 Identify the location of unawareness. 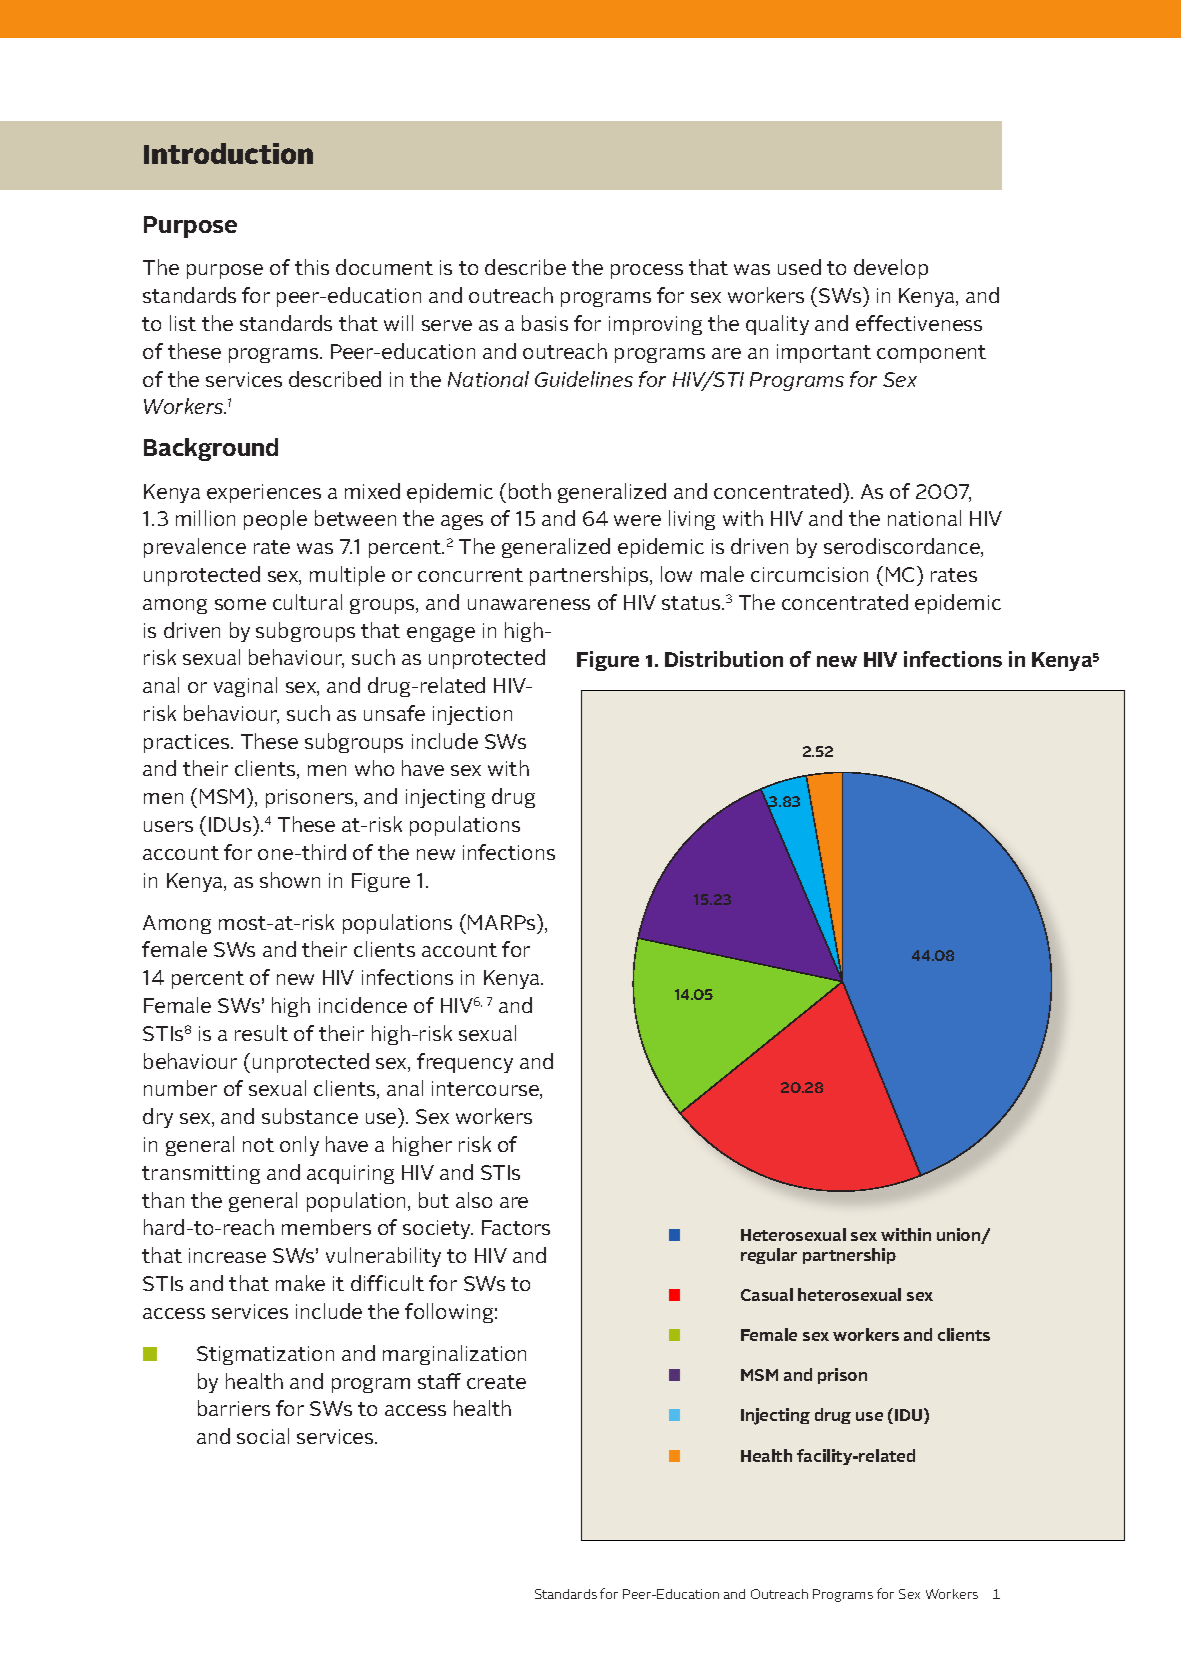
(529, 604).
